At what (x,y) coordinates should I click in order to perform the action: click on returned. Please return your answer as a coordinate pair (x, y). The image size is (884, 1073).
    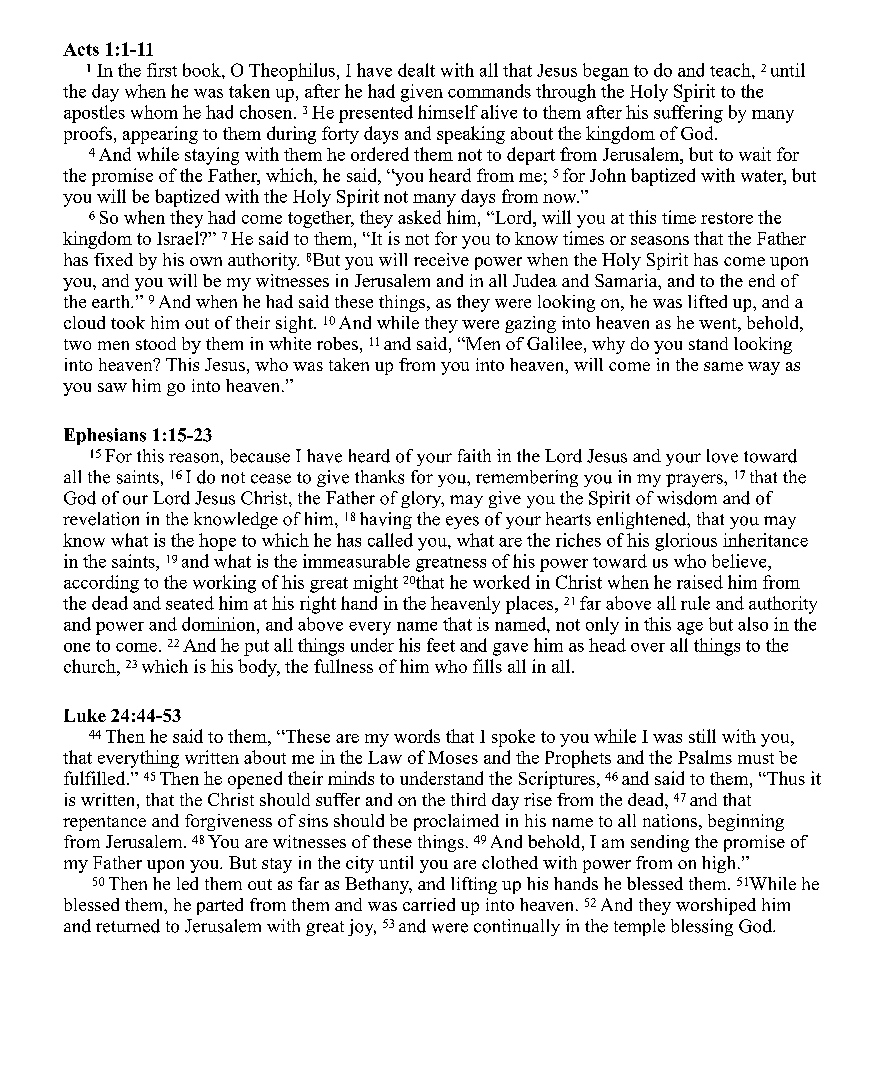
    Looking at the image, I should click on (128, 926).
